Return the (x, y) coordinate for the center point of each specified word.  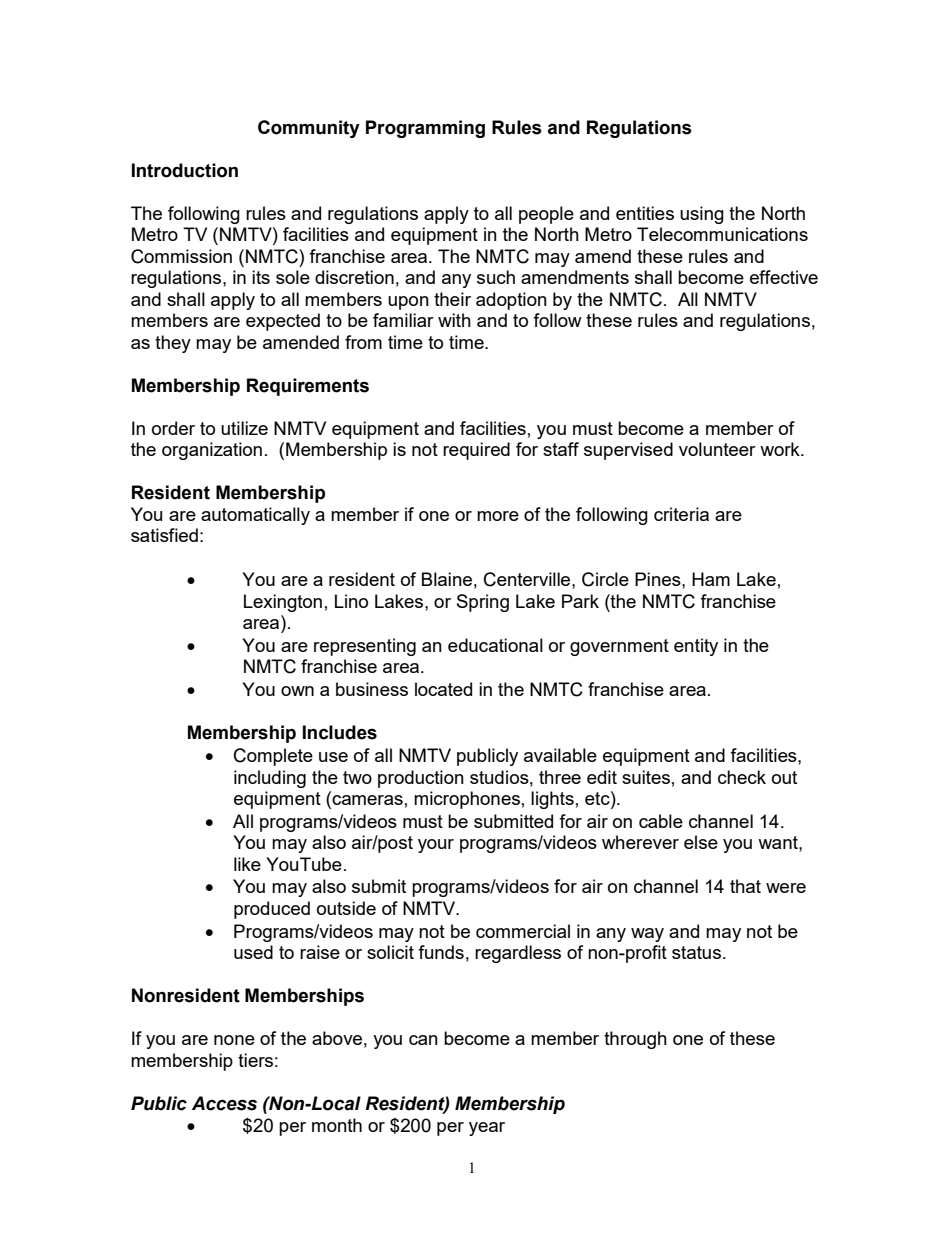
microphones (467, 800)
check (742, 777)
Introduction (185, 170)
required (476, 451)
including (270, 779)
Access (224, 1103)
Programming (425, 129)
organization (212, 451)
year (487, 1129)
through (635, 1040)
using (702, 215)
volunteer (717, 449)
